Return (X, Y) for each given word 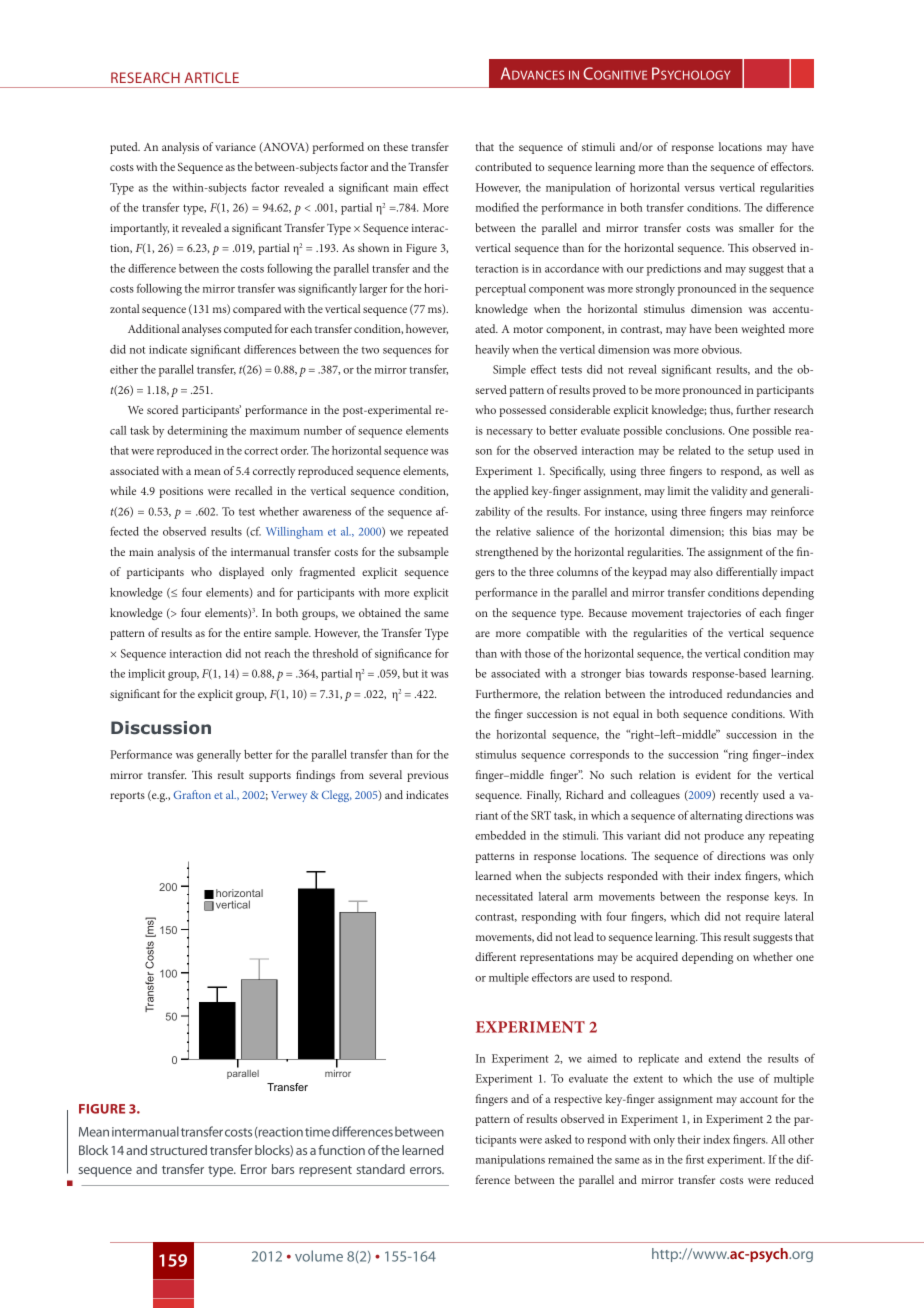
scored (162, 409)
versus (699, 189)
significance (403, 654)
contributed (503, 166)
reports (127, 797)
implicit (146, 675)
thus (721, 410)
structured (178, 1150)
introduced (695, 693)
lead (584, 936)
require (763, 918)
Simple (509, 371)
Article (211, 77)
